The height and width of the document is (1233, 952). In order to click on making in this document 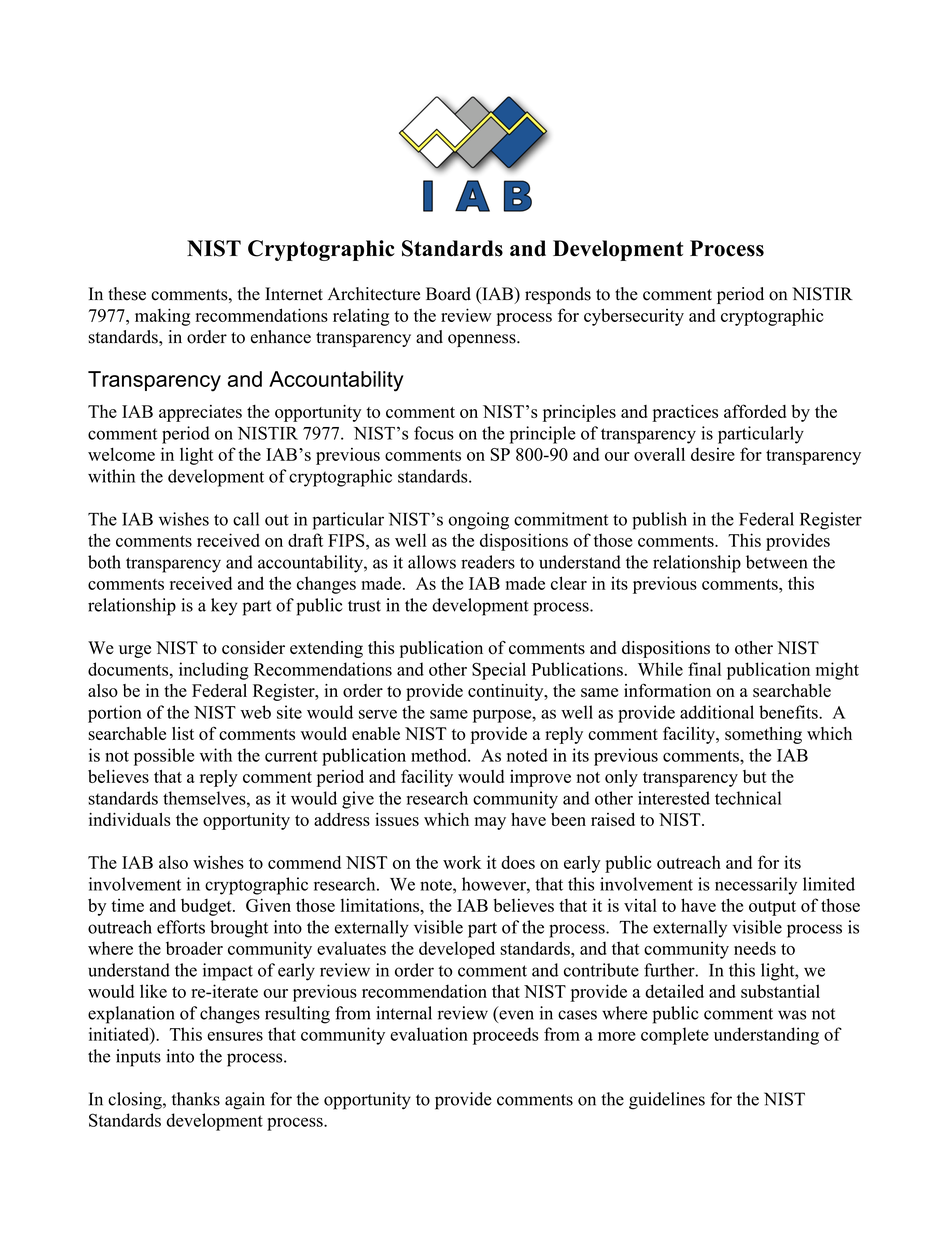, I will do `click(163, 317)`.
